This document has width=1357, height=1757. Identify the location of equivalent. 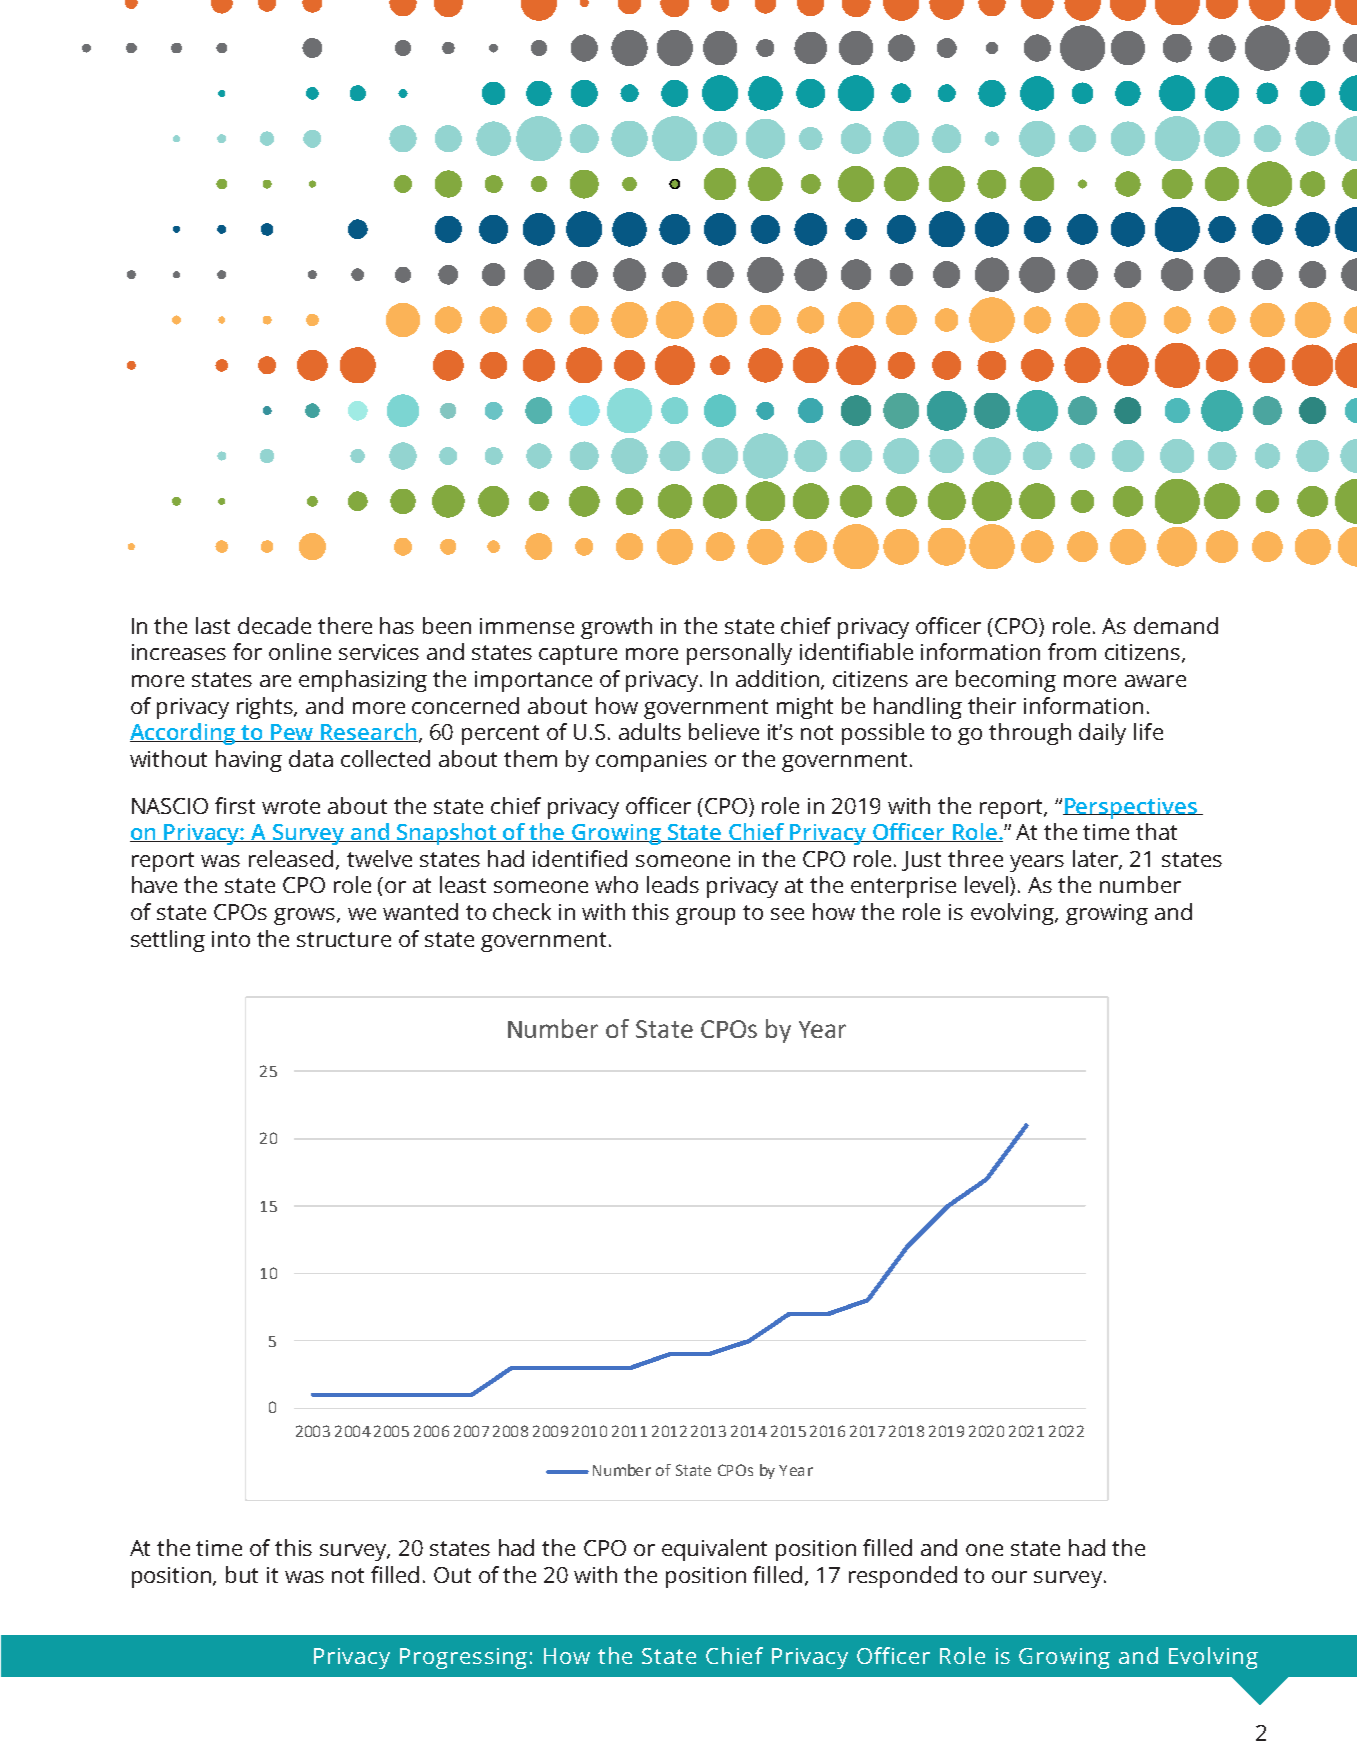
(714, 1550).
